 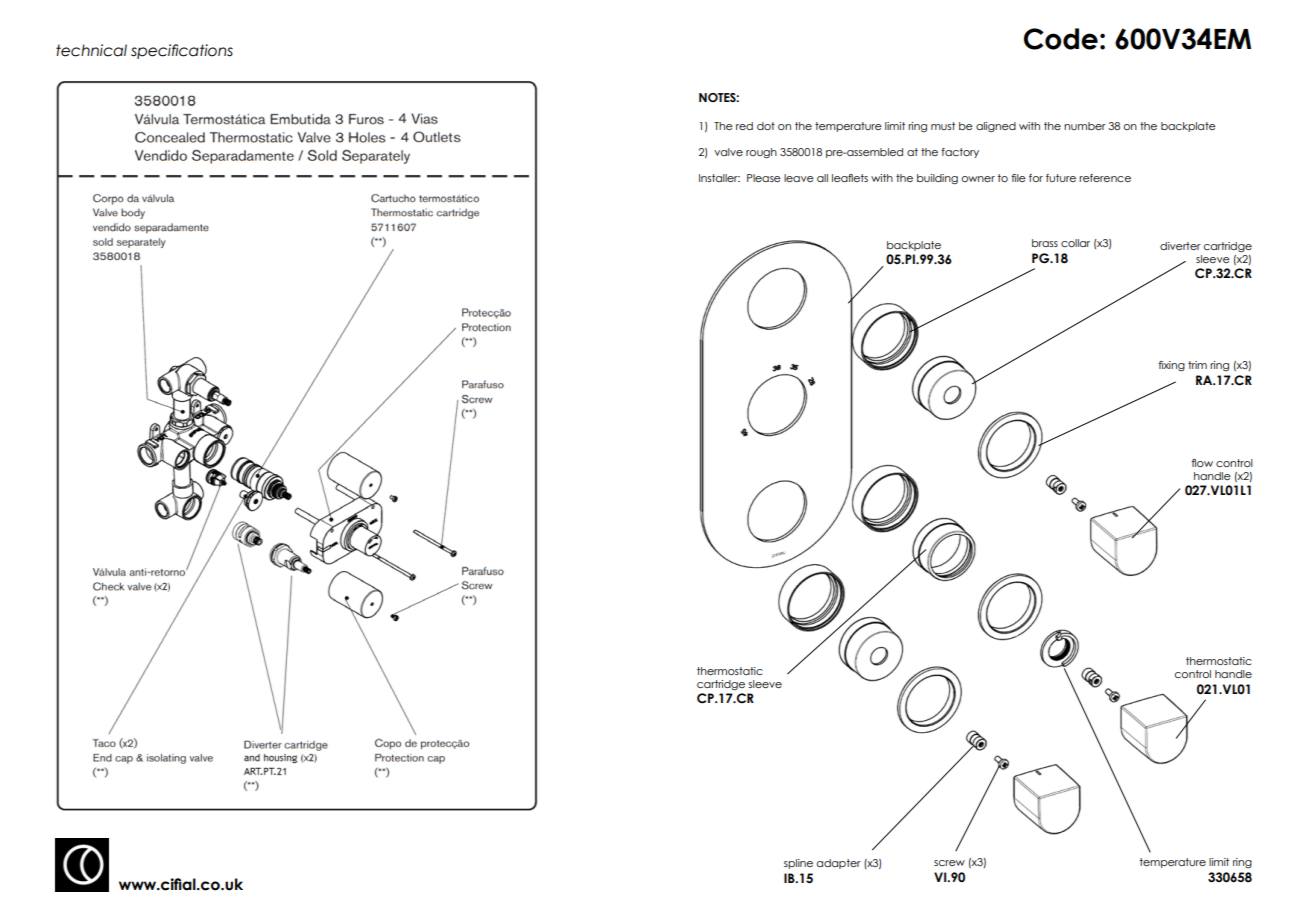 I want to click on Code, so click(x=1061, y=39).
